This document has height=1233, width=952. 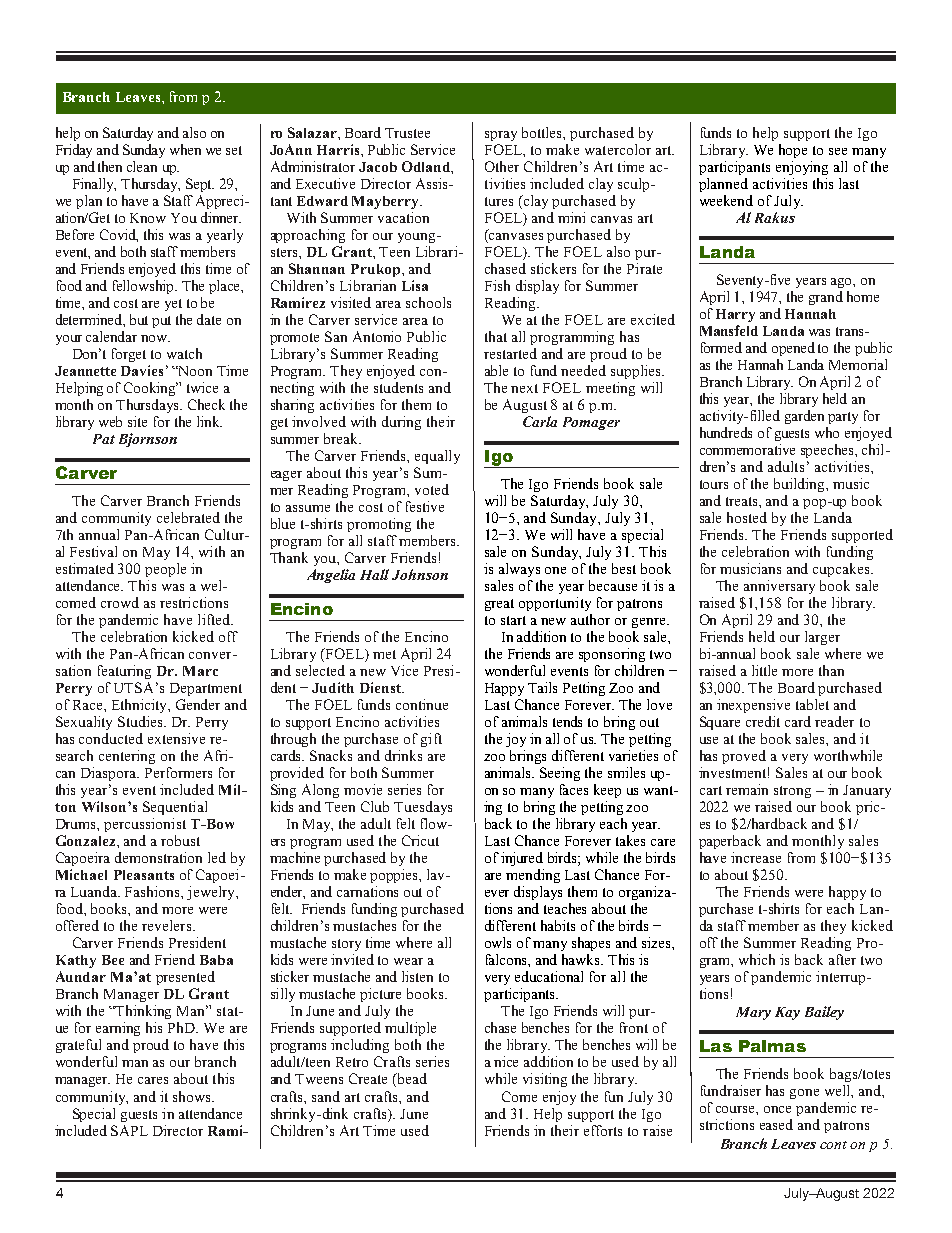 I want to click on voted, so click(x=432, y=489).
